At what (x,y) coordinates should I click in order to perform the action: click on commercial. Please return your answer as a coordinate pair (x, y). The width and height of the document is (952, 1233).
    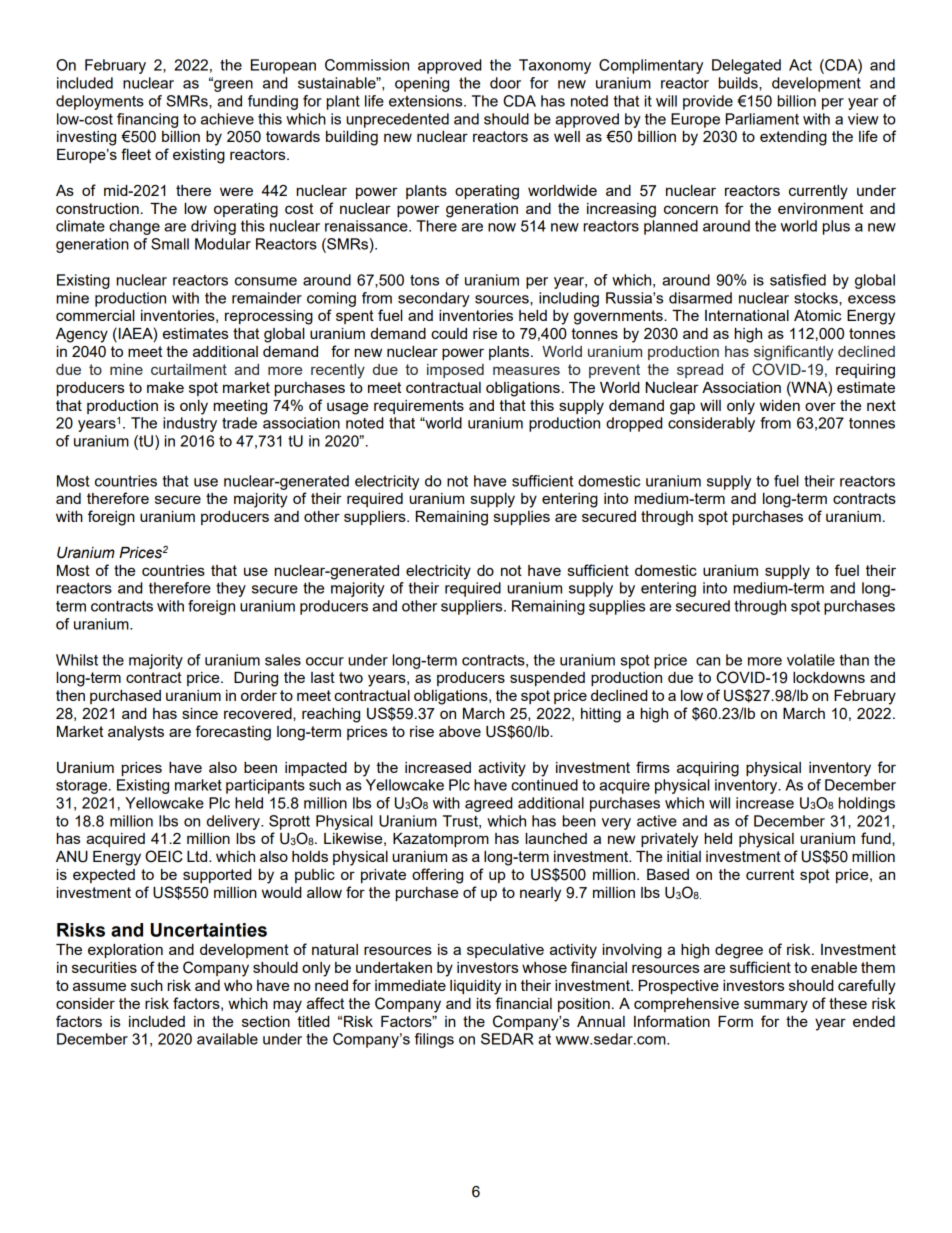
    Looking at the image, I should click on (95, 315).
